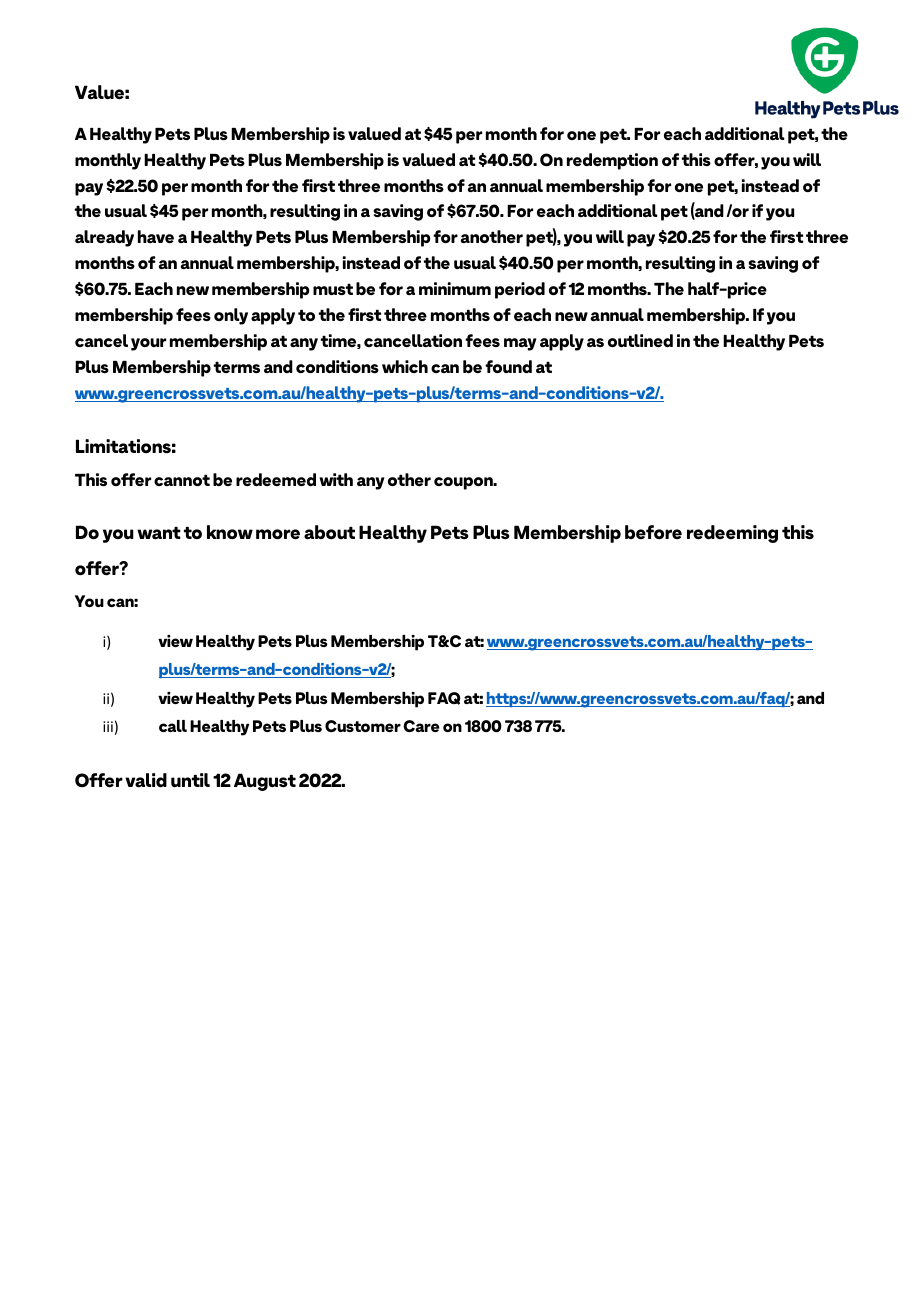  What do you see at coordinates (520, 290) in the screenshot?
I see `period` at bounding box center [520, 290].
